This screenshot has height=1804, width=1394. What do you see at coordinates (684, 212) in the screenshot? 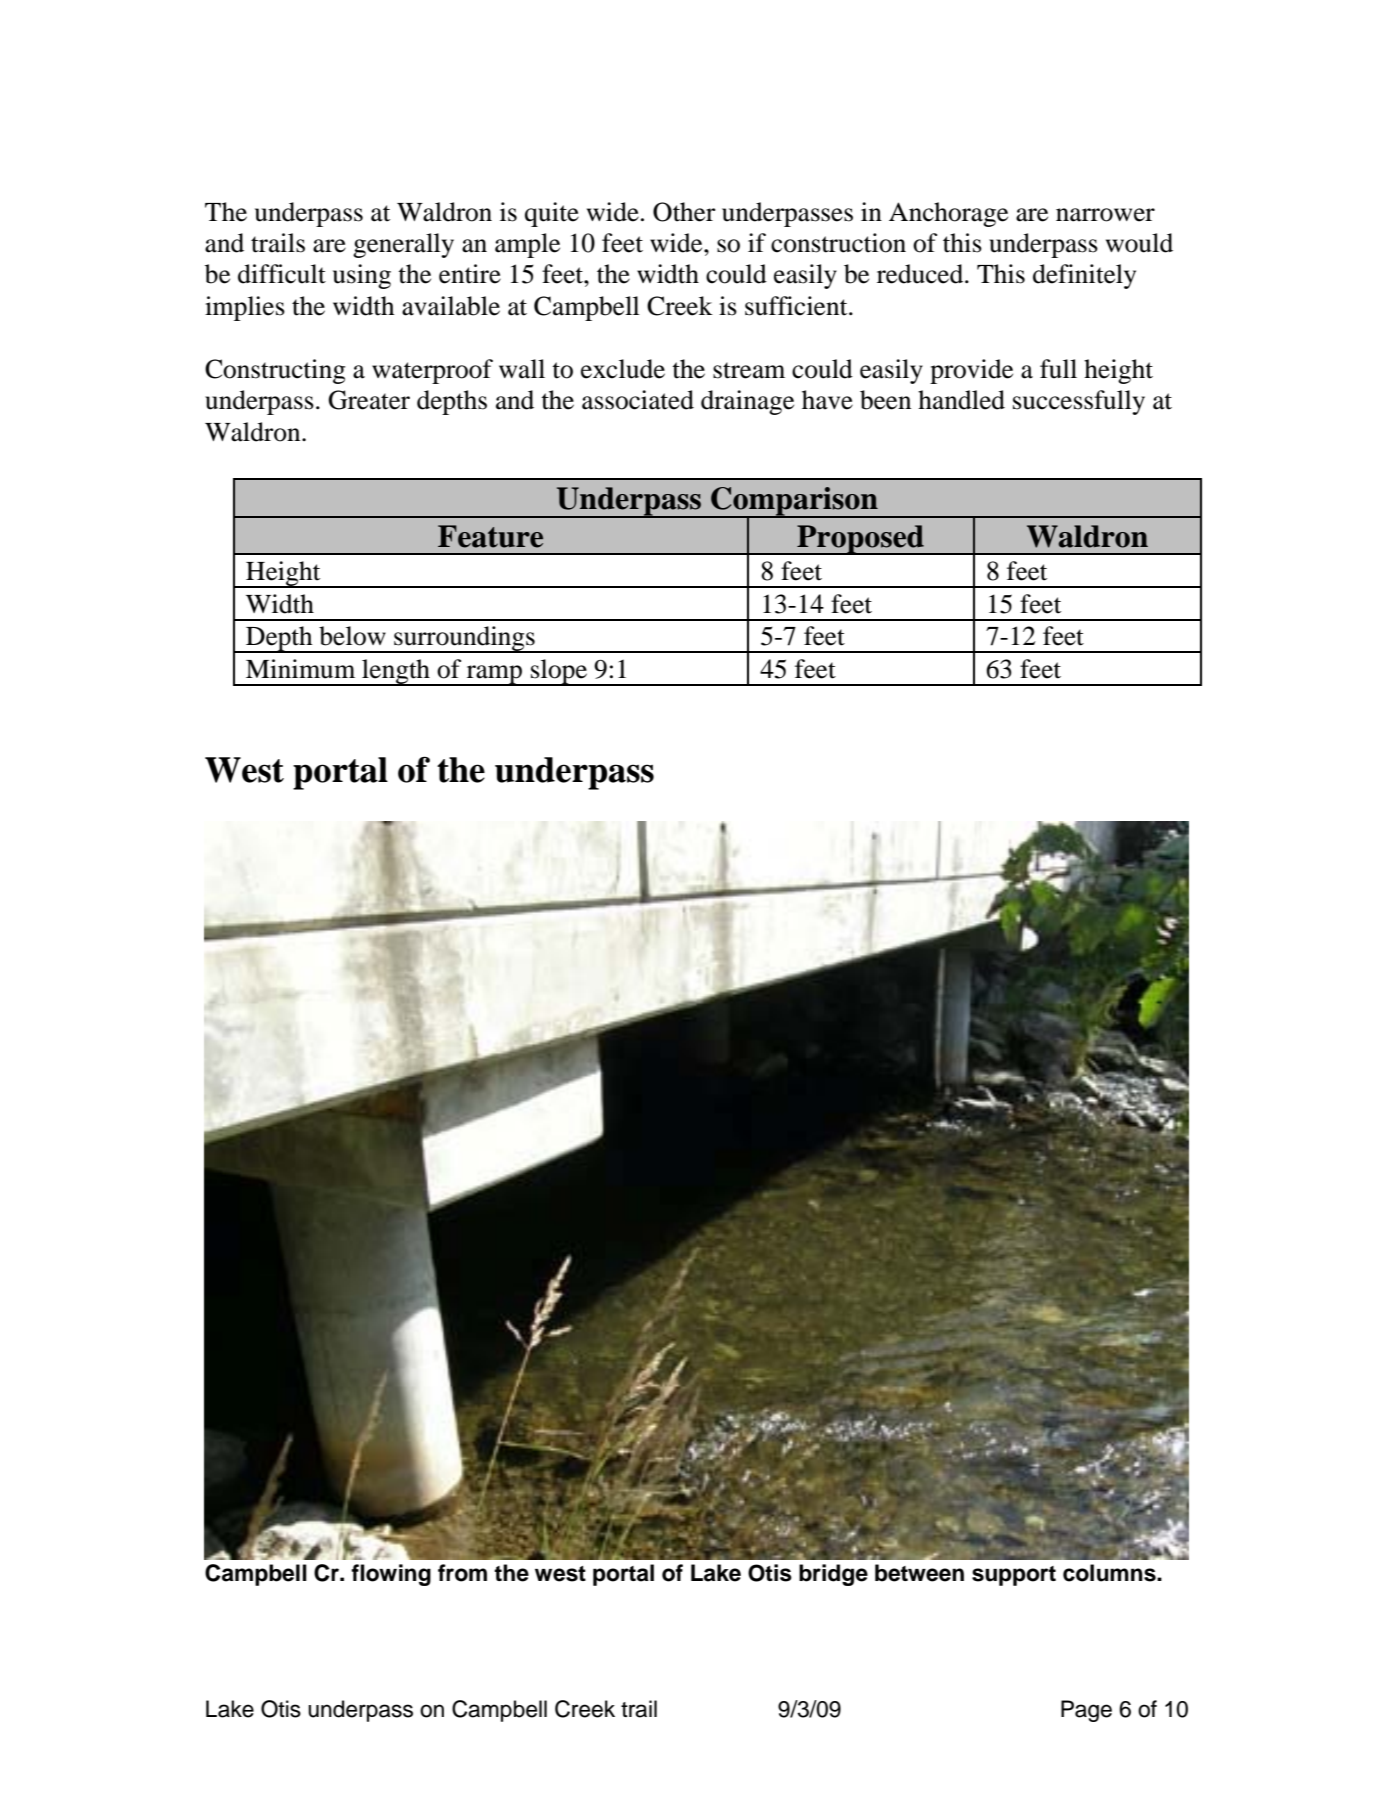
I see `Other` at bounding box center [684, 212].
